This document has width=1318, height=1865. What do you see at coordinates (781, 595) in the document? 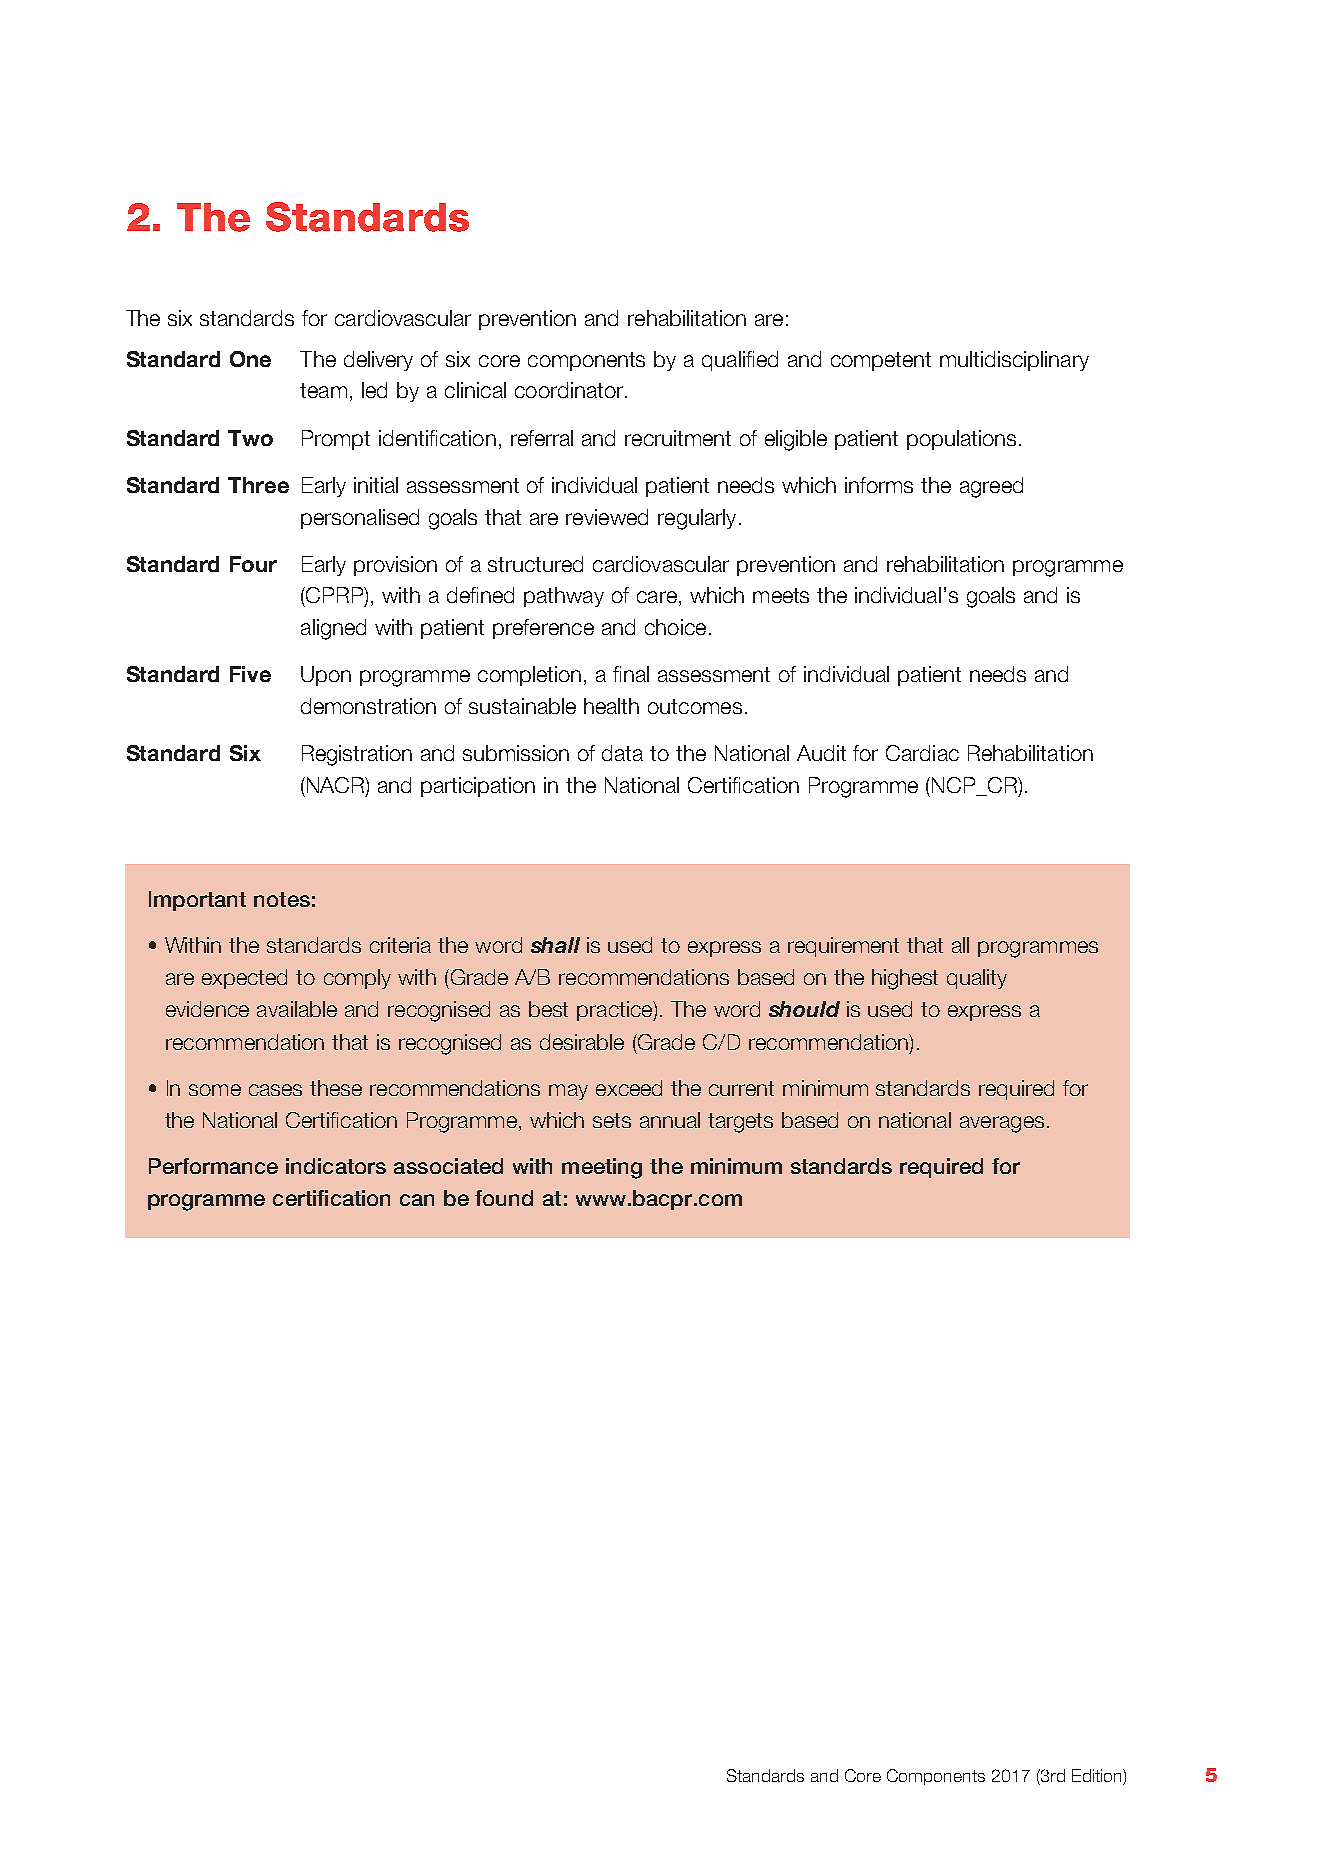
I see `meets` at bounding box center [781, 595].
